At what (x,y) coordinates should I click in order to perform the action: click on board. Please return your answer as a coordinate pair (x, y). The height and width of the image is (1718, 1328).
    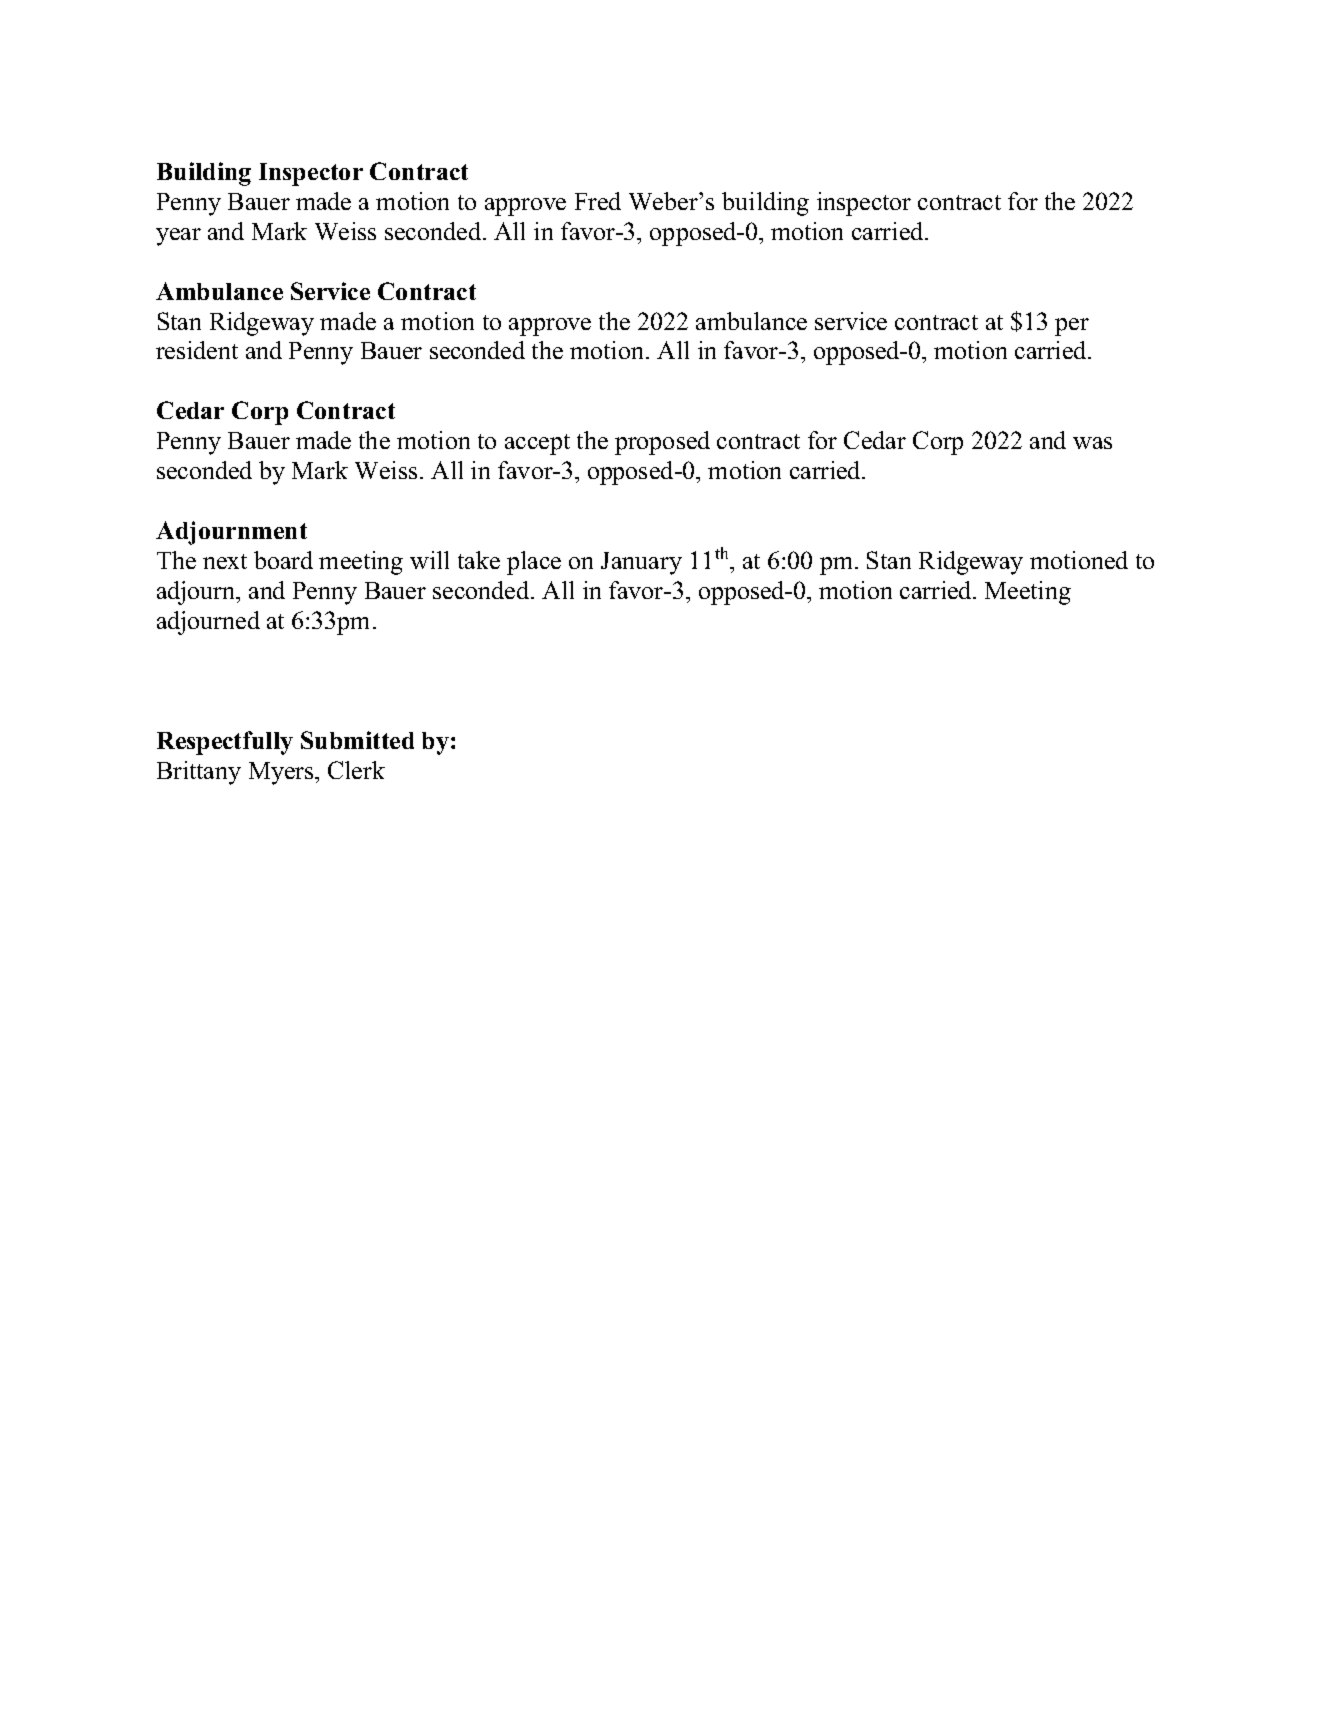
    Looking at the image, I should click on (283, 560).
